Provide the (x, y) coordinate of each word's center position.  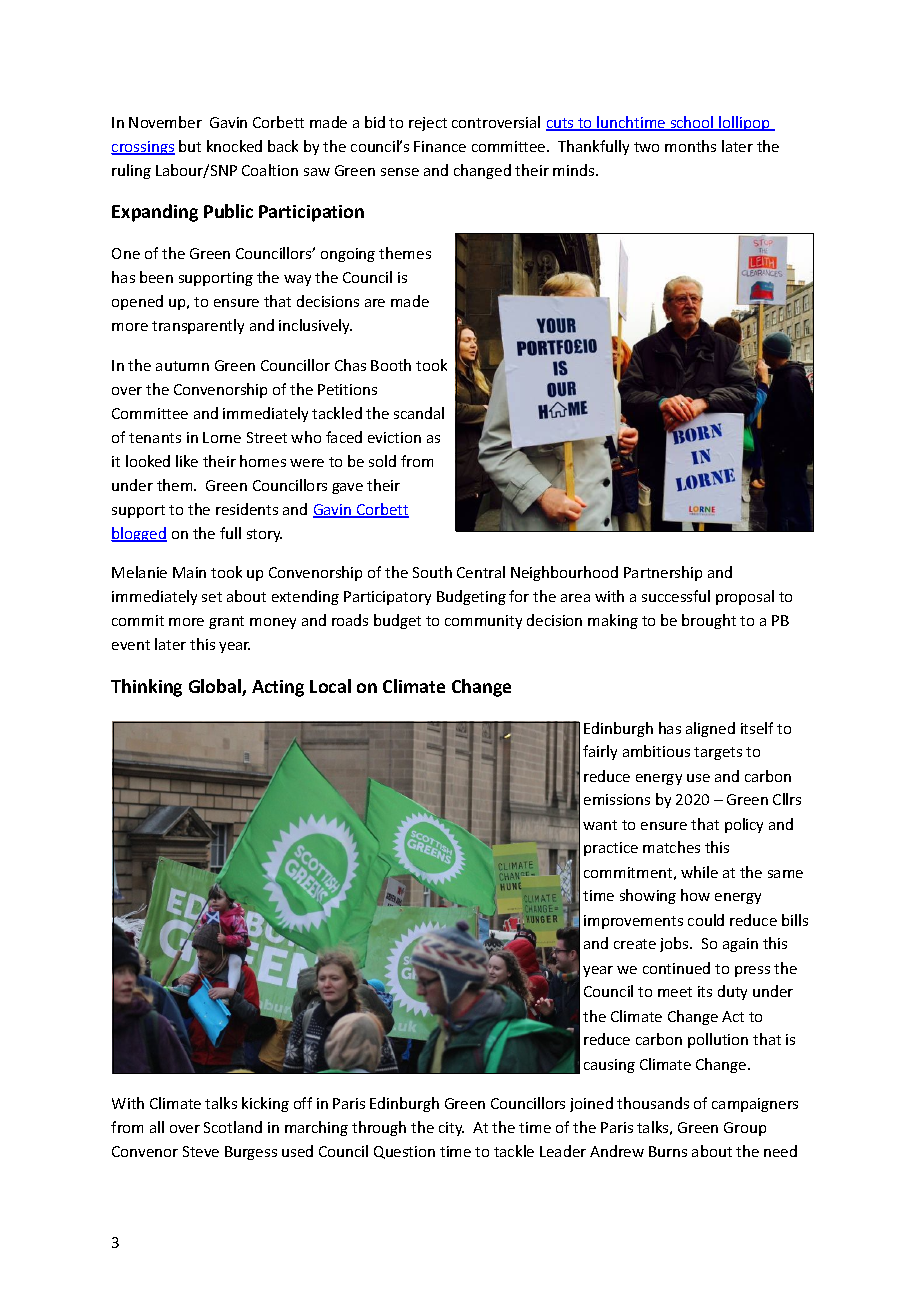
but (190, 146)
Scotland (233, 1127)
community (483, 622)
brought (709, 621)
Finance (440, 146)
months (690, 146)
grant (226, 622)
